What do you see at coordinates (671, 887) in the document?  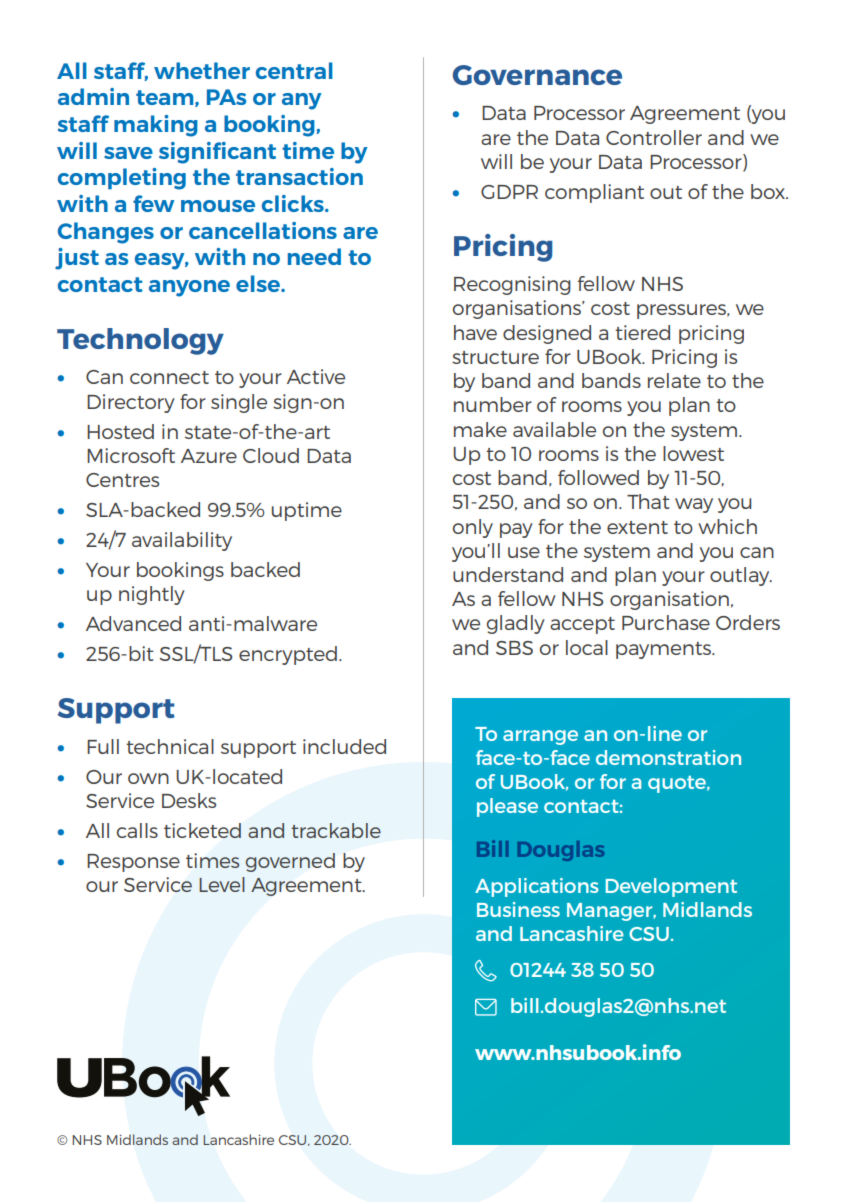 I see `Development` at bounding box center [671, 887].
